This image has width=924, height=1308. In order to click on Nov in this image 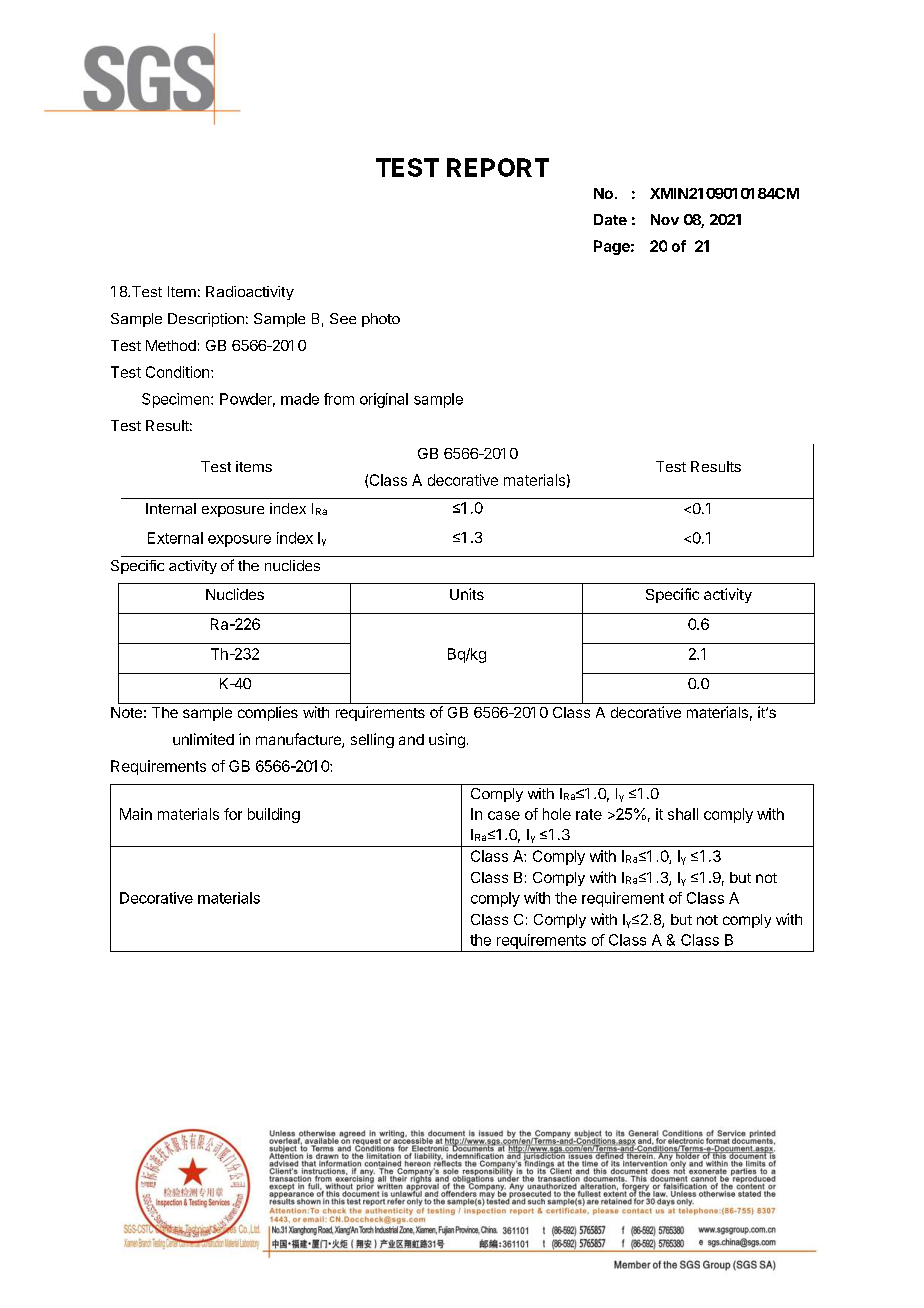, I will do `click(665, 219)`.
